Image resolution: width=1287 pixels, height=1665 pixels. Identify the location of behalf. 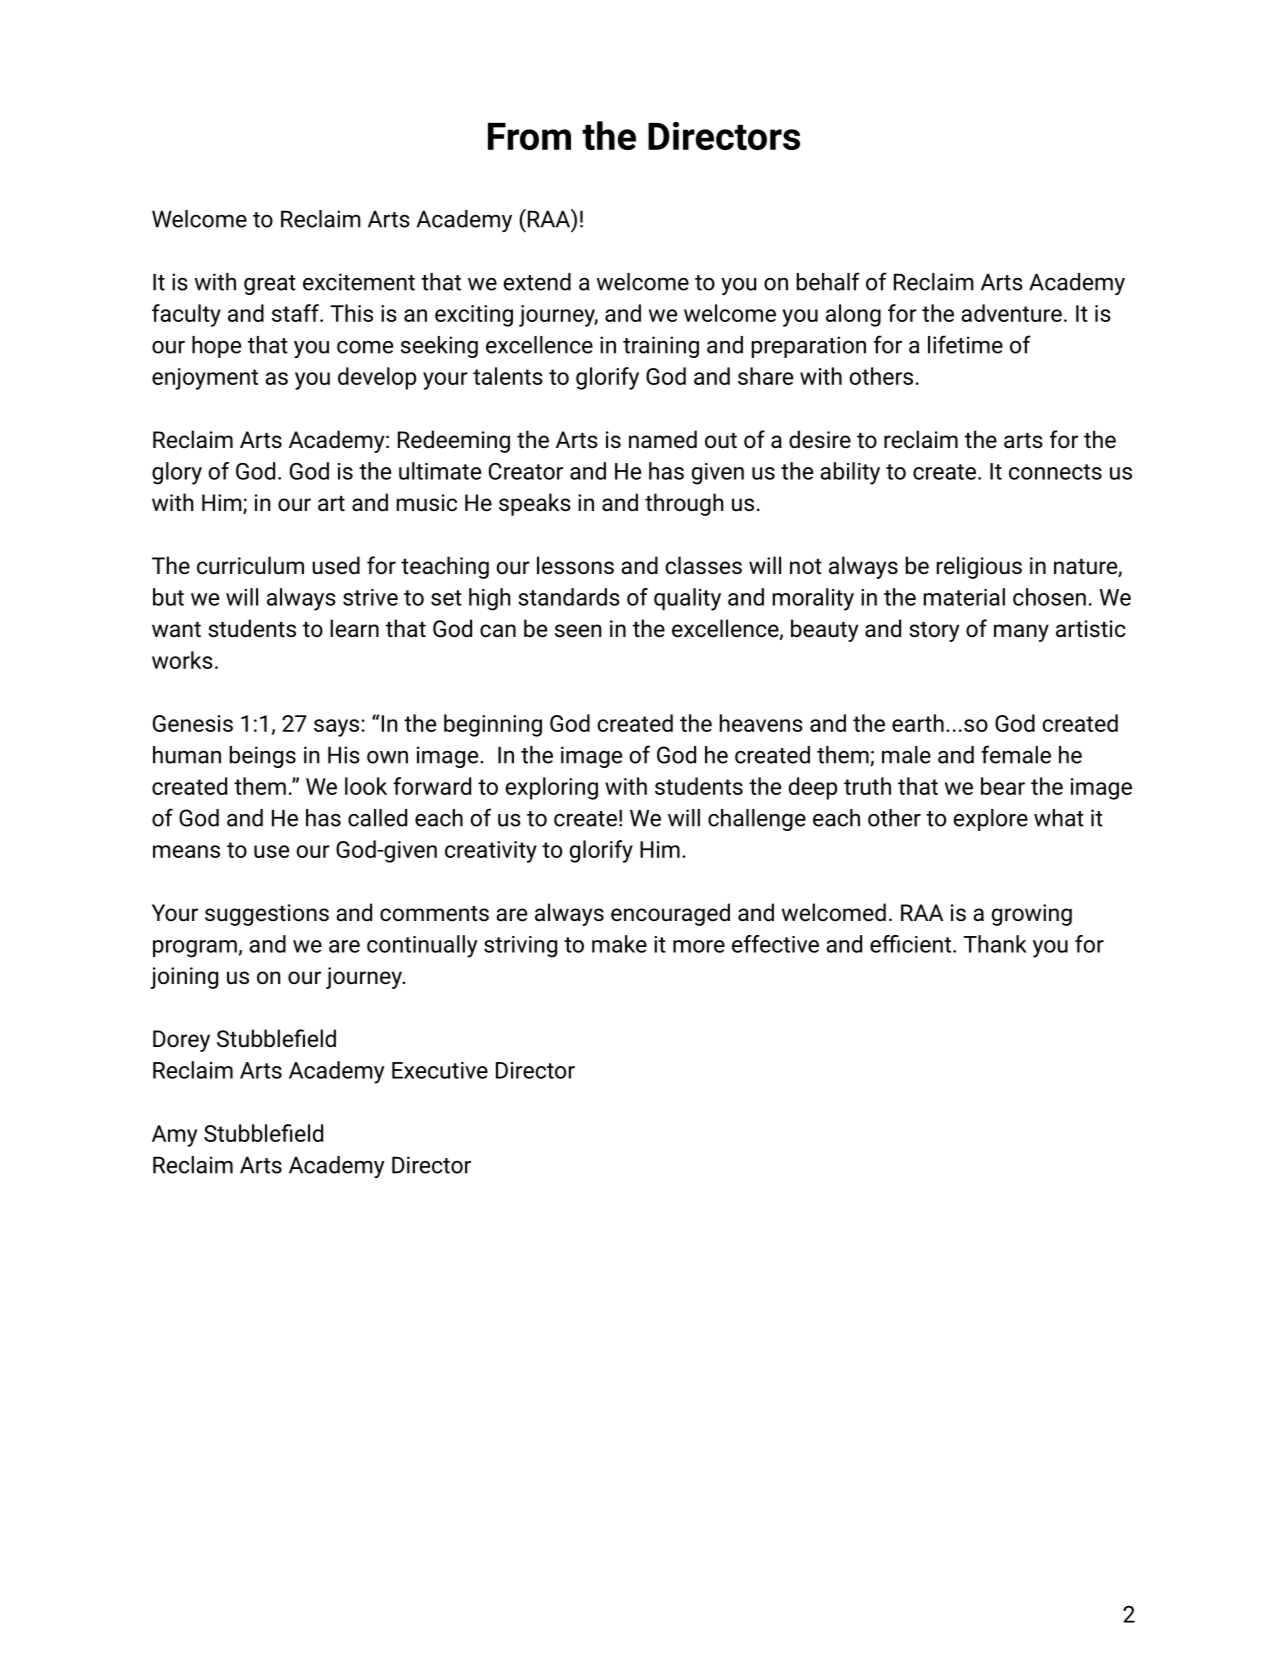
(828, 281).
